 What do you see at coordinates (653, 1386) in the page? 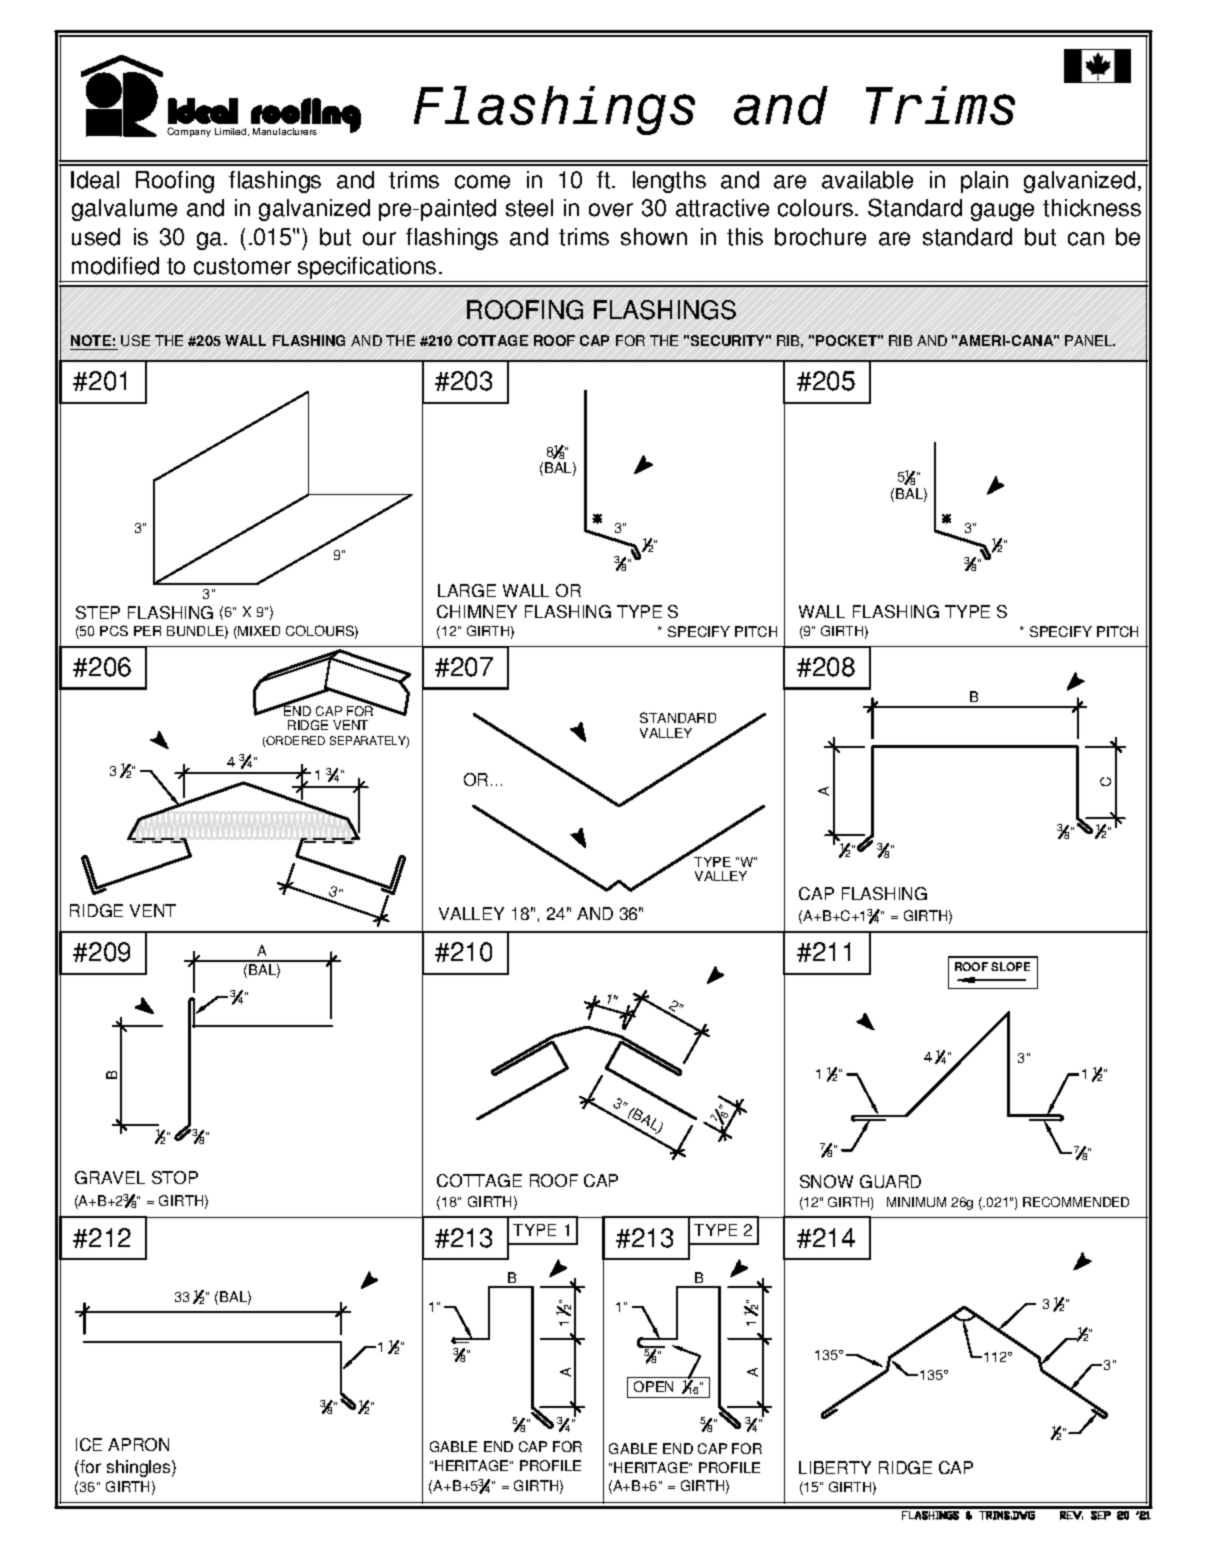
I see `OPEN` at bounding box center [653, 1386].
